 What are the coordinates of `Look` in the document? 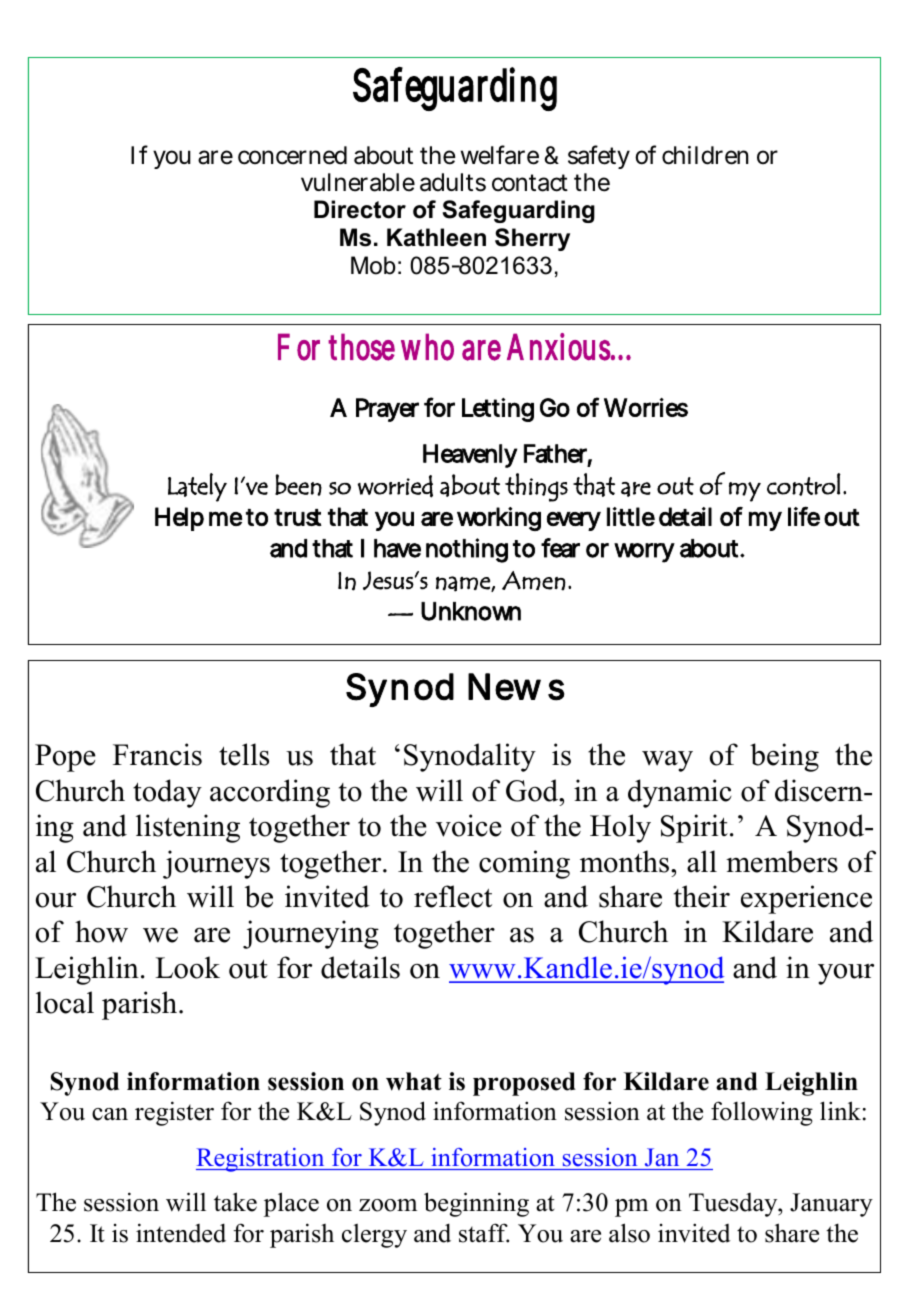 It's located at (187, 967).
